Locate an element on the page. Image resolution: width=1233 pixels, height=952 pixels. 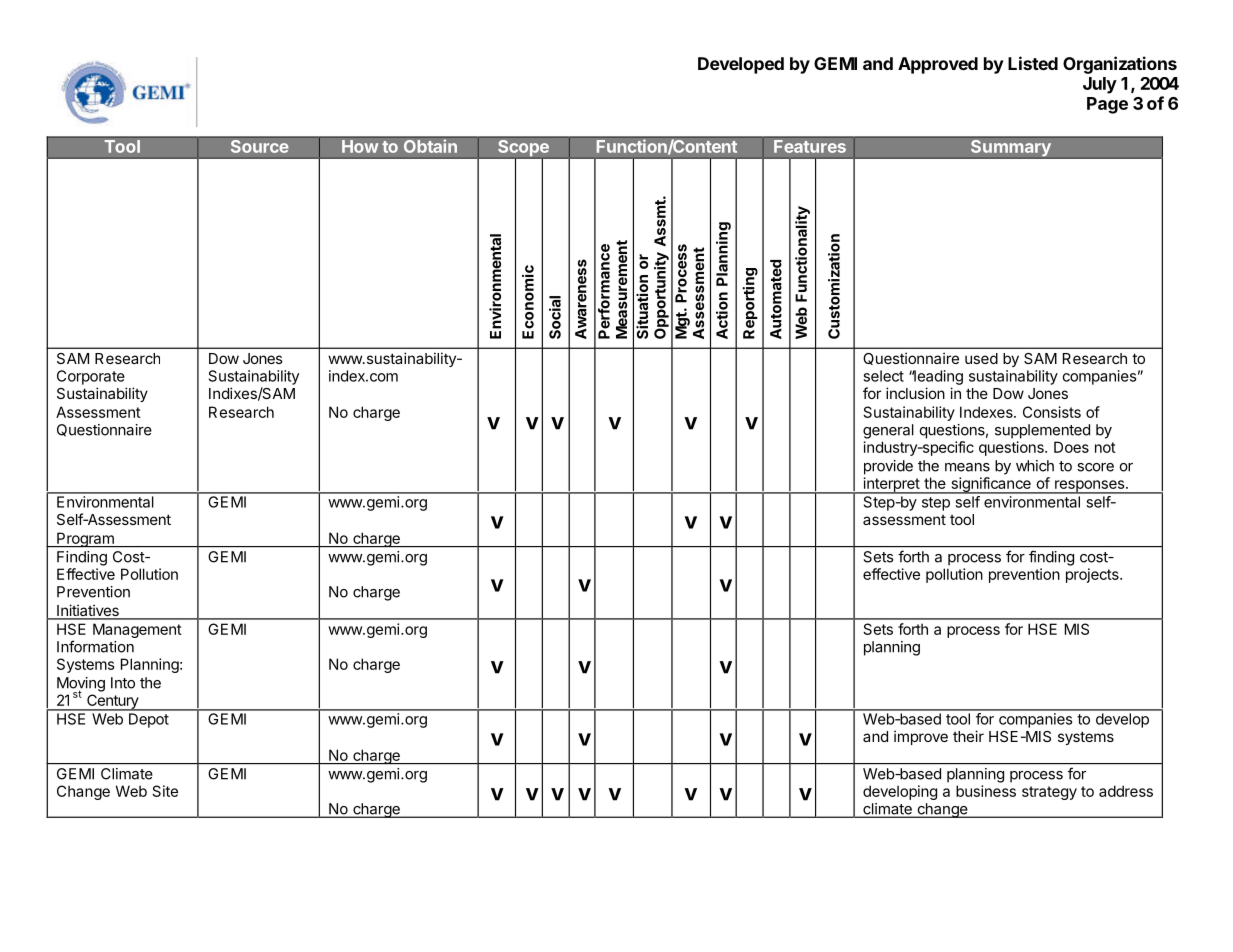
general is located at coordinates (888, 431).
